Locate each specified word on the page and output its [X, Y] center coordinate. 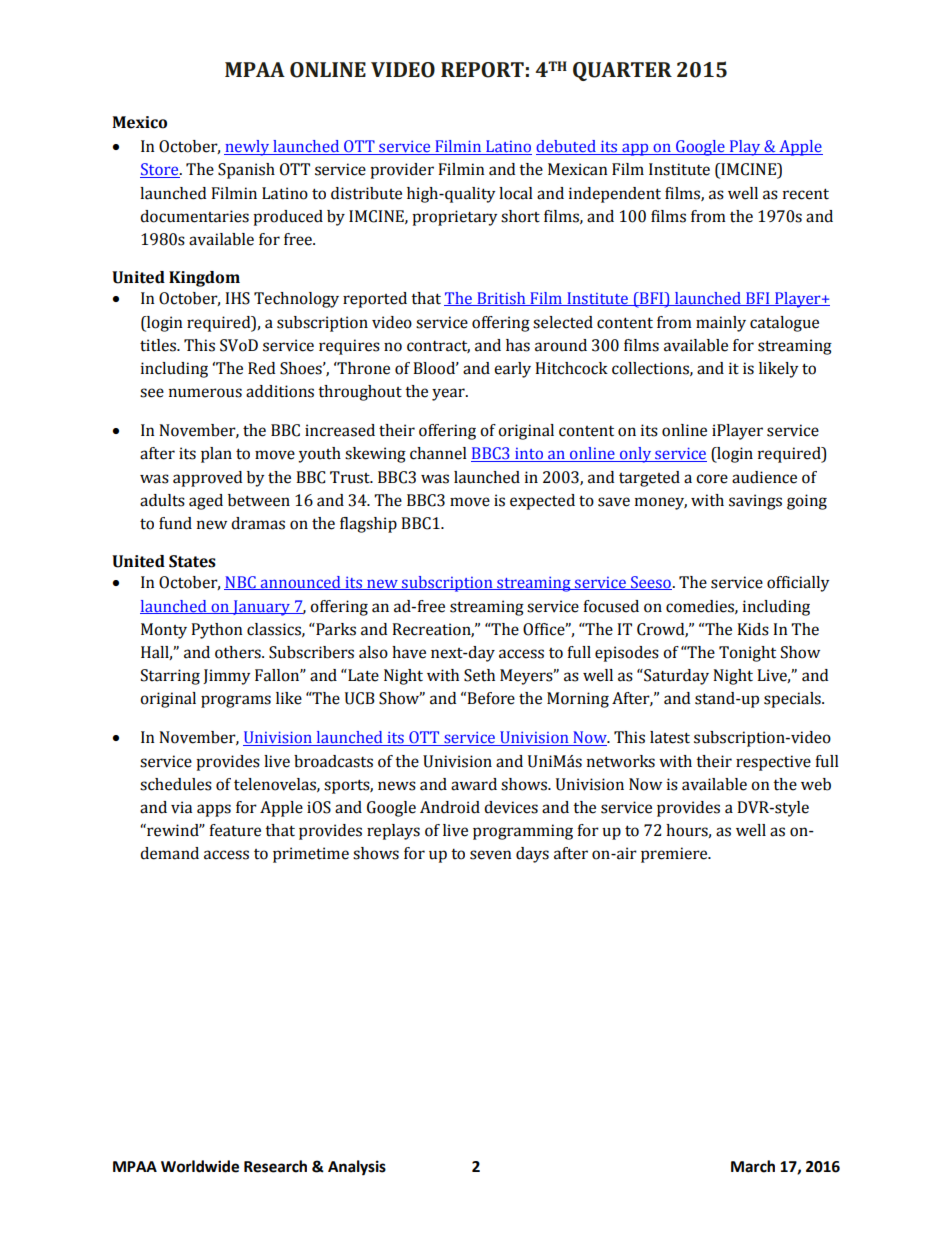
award [474, 784]
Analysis [357, 1168]
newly [248, 148]
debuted [567, 147]
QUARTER [622, 71]
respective [773, 763]
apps [214, 810]
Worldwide [200, 1166]
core [712, 479]
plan [216, 455]
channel [438, 453]
